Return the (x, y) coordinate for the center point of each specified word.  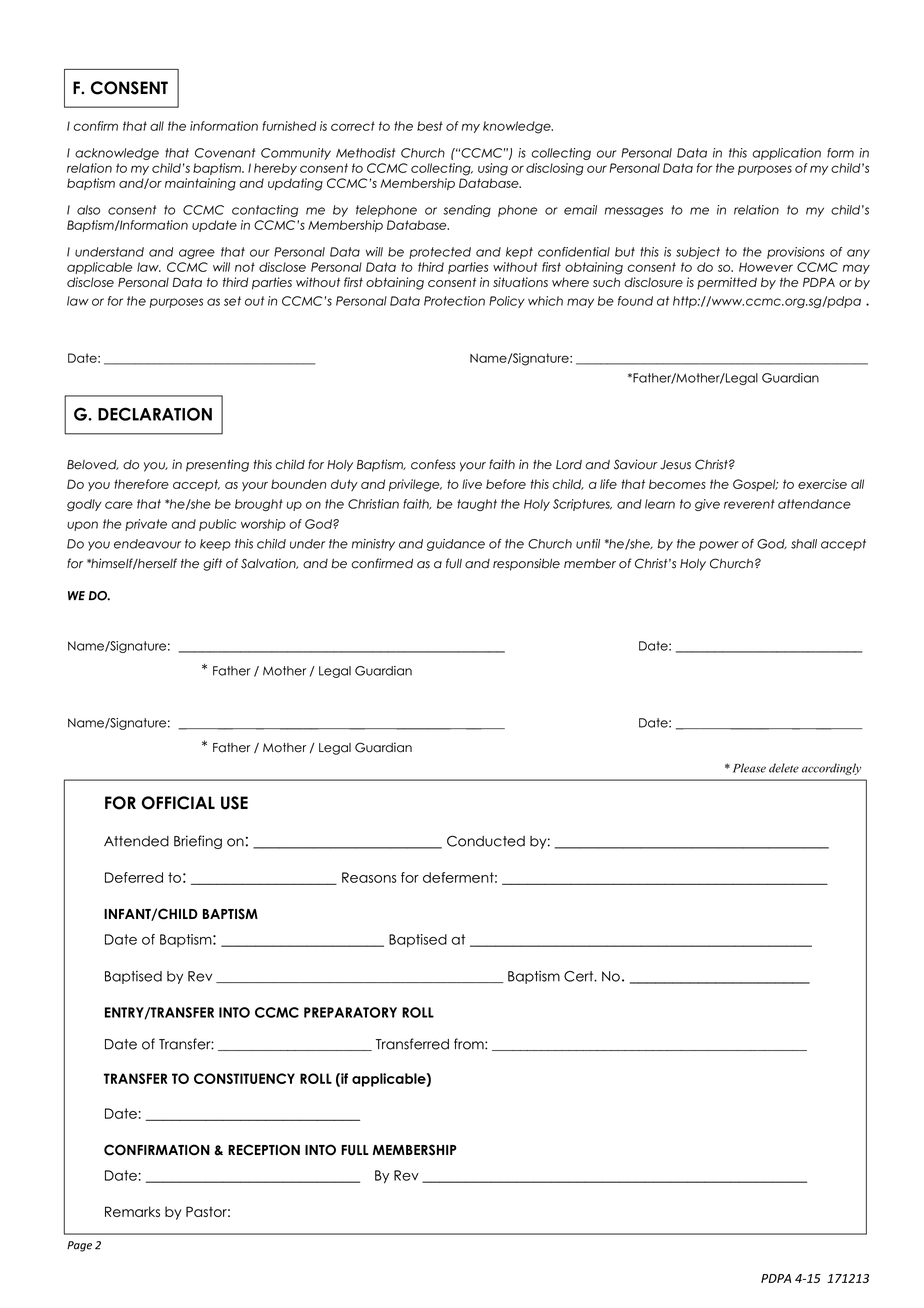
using (493, 169)
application (786, 154)
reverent (749, 504)
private (146, 525)
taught (477, 505)
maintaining (200, 184)
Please (749, 768)
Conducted (486, 841)
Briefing (198, 842)
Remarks (132, 1211)
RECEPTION (264, 1150)
